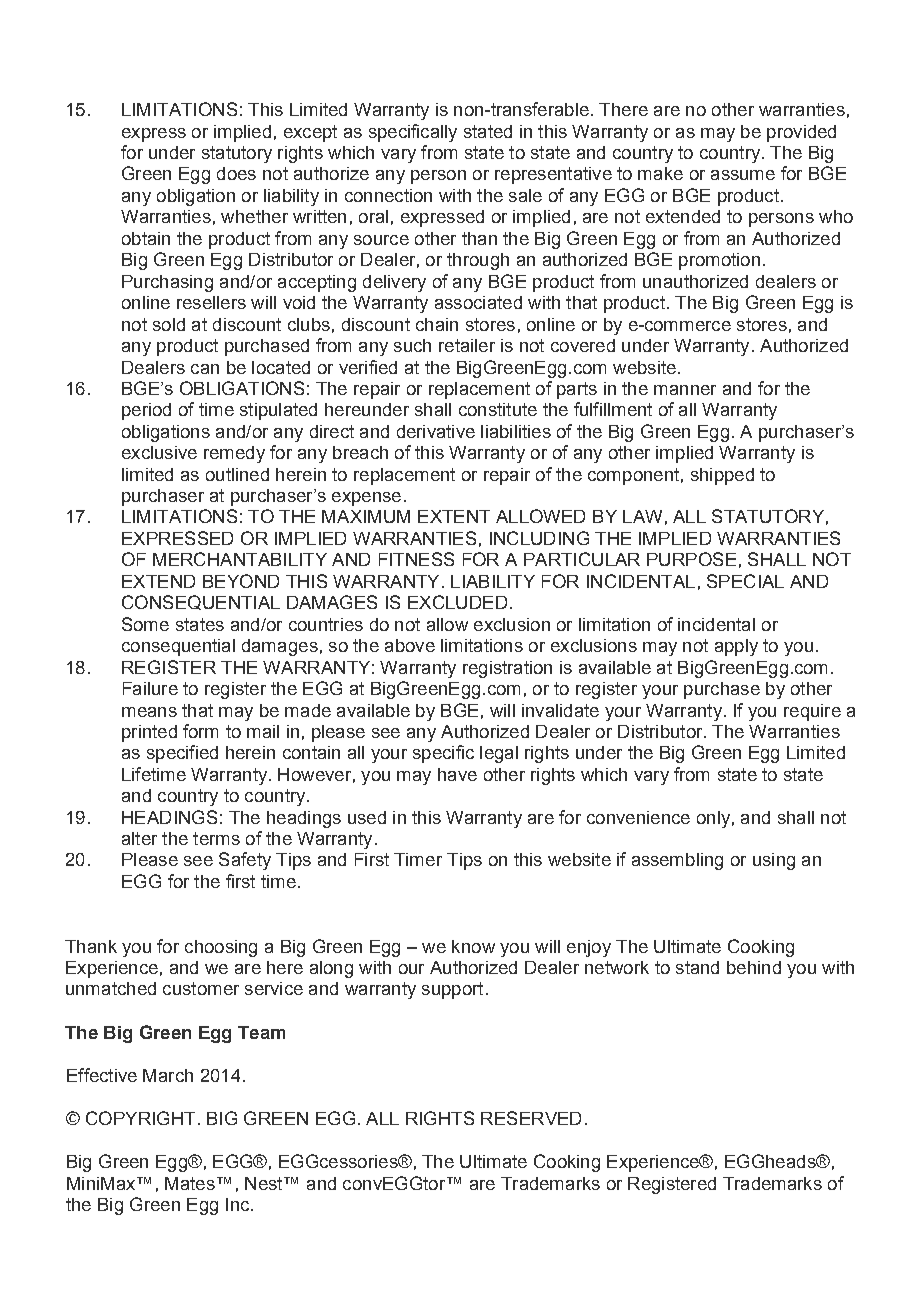  I want to click on Failure, so click(150, 688).
